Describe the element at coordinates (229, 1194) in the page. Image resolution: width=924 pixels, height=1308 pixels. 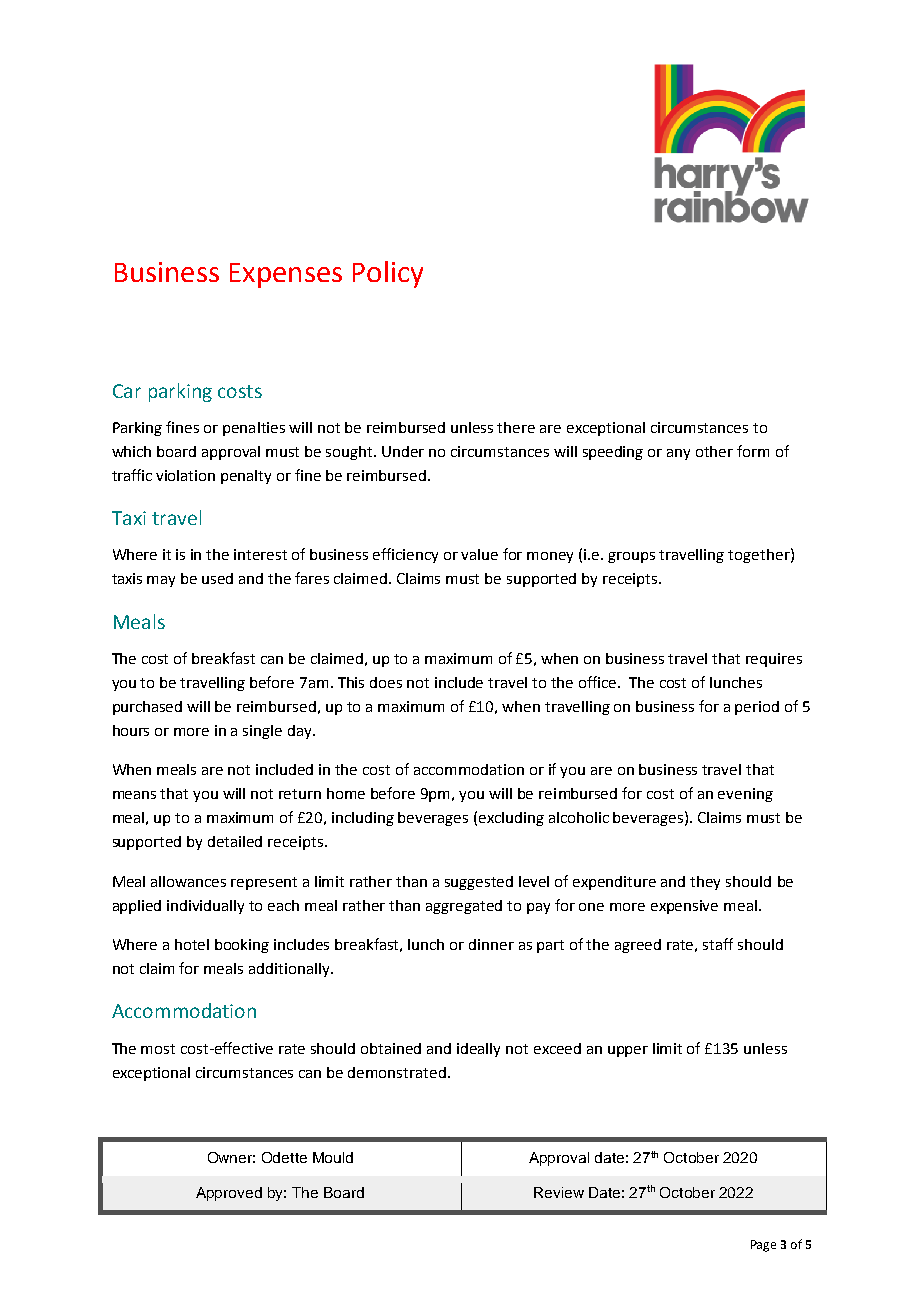
I see `Approved` at that location.
